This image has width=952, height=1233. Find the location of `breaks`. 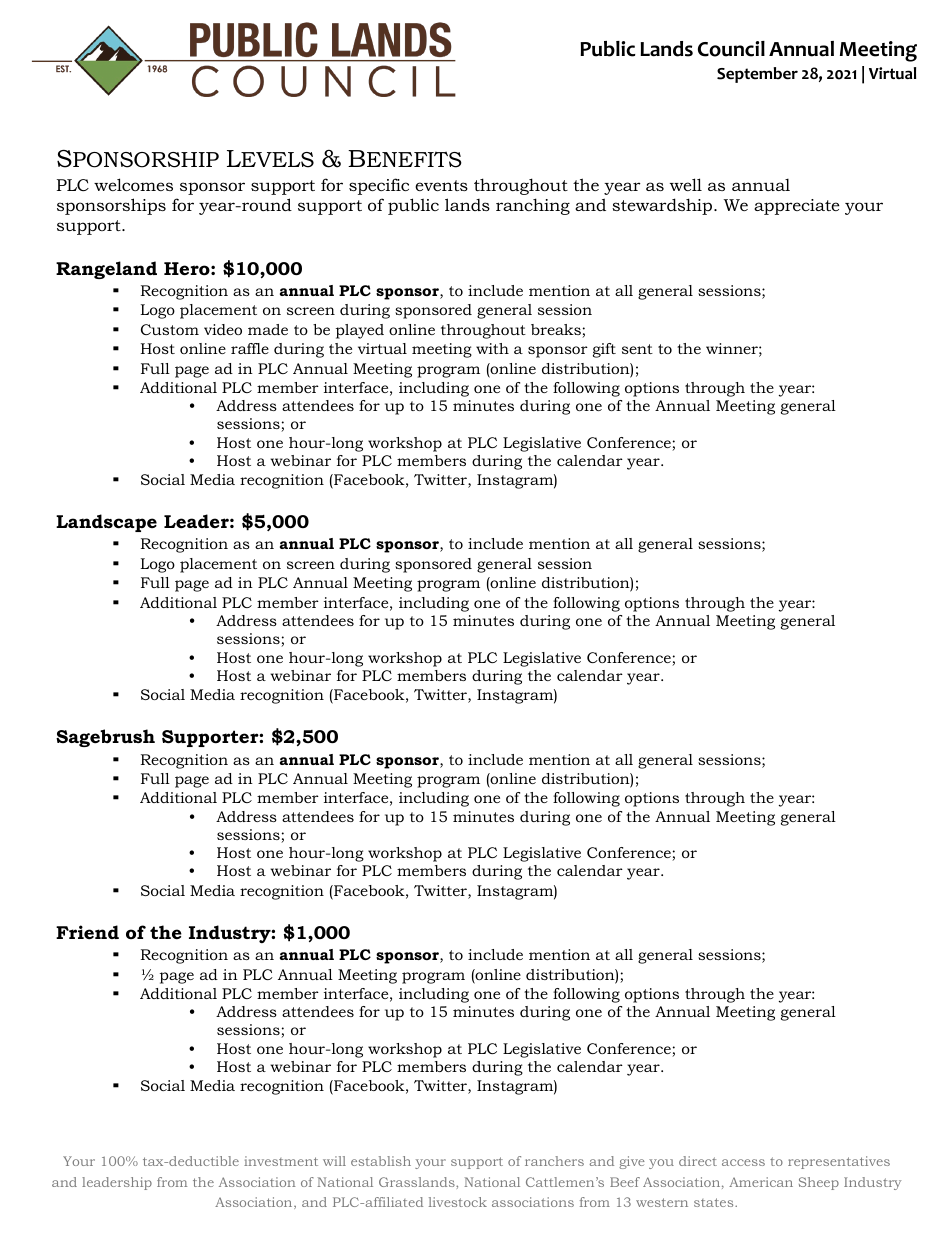

breaks is located at coordinates (557, 331).
